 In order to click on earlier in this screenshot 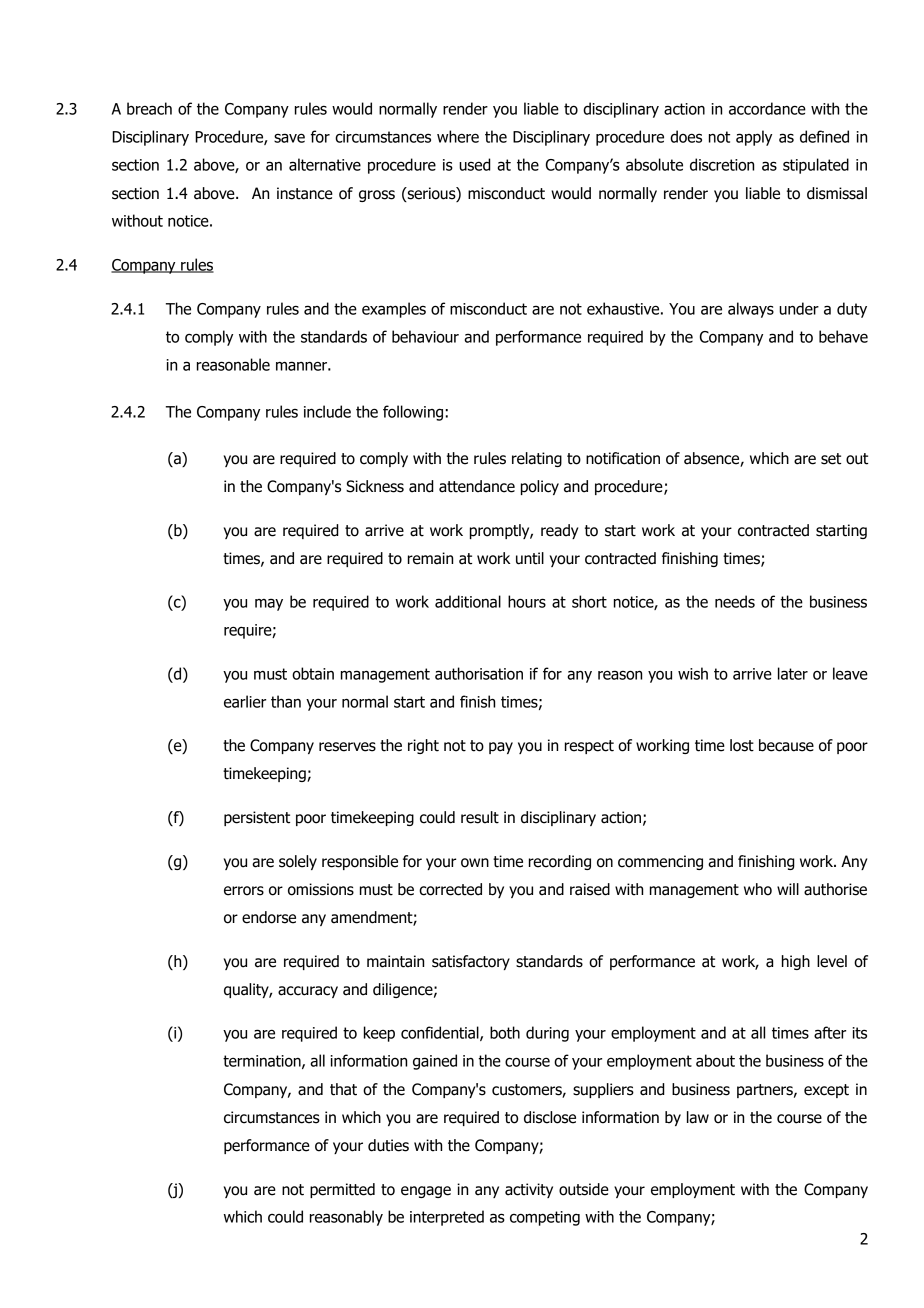, I will do `click(245, 701)`.
